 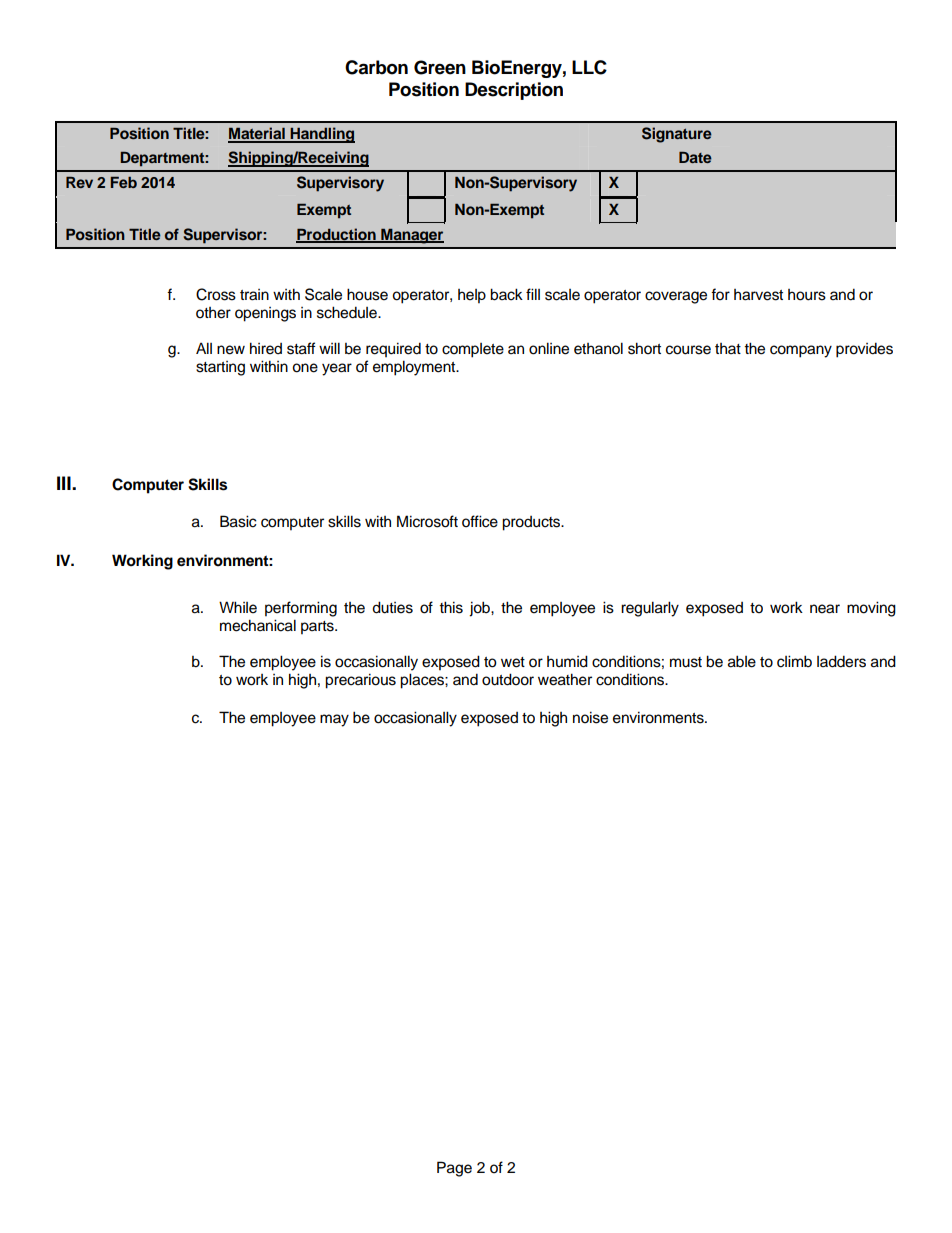 I want to click on Signature, so click(x=677, y=135).
